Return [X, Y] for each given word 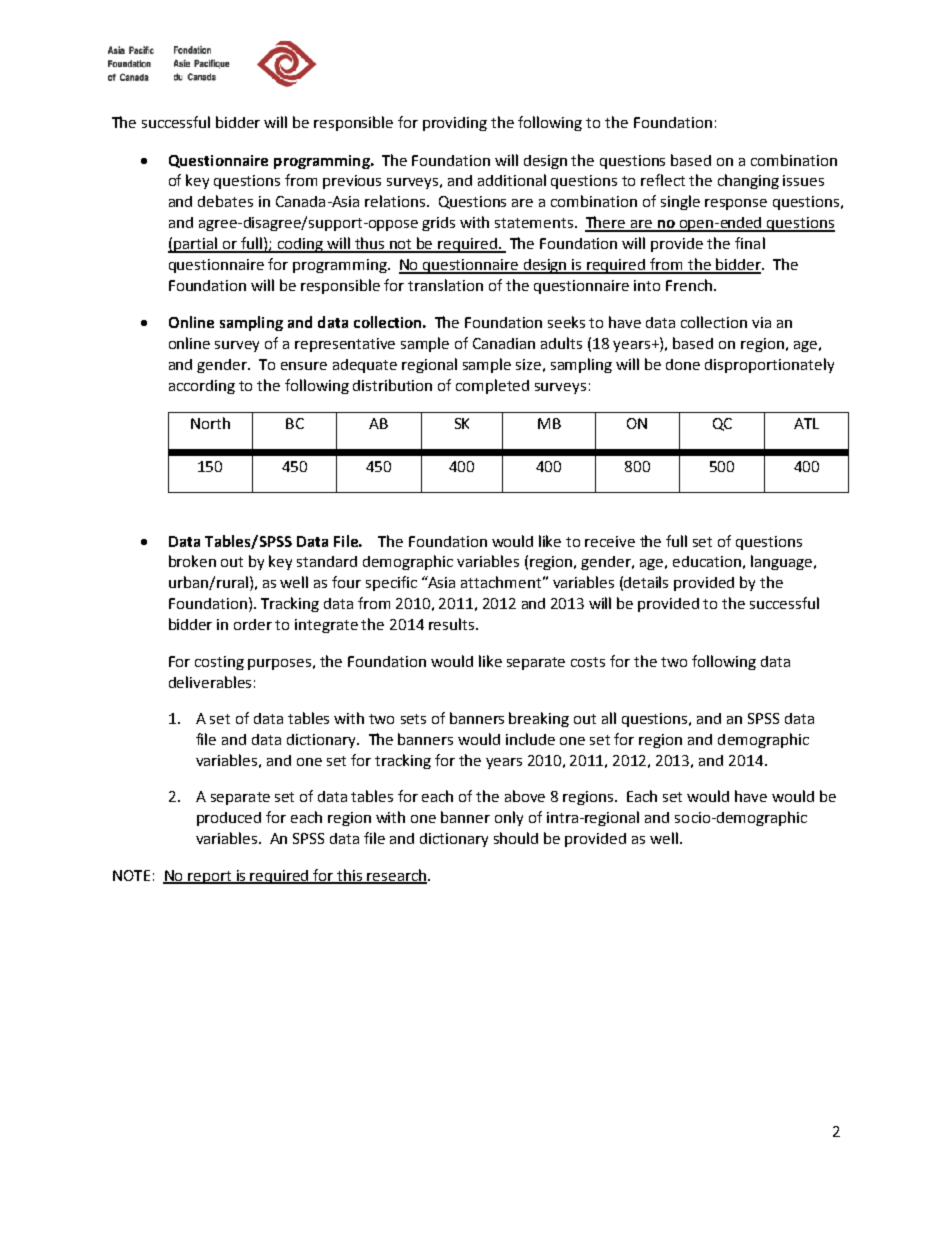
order [253, 624]
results [453, 624]
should [516, 838]
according [202, 387]
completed [492, 386]
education [707, 561]
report [210, 877]
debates [225, 201]
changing [748, 181]
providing [455, 124]
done [683, 364]
